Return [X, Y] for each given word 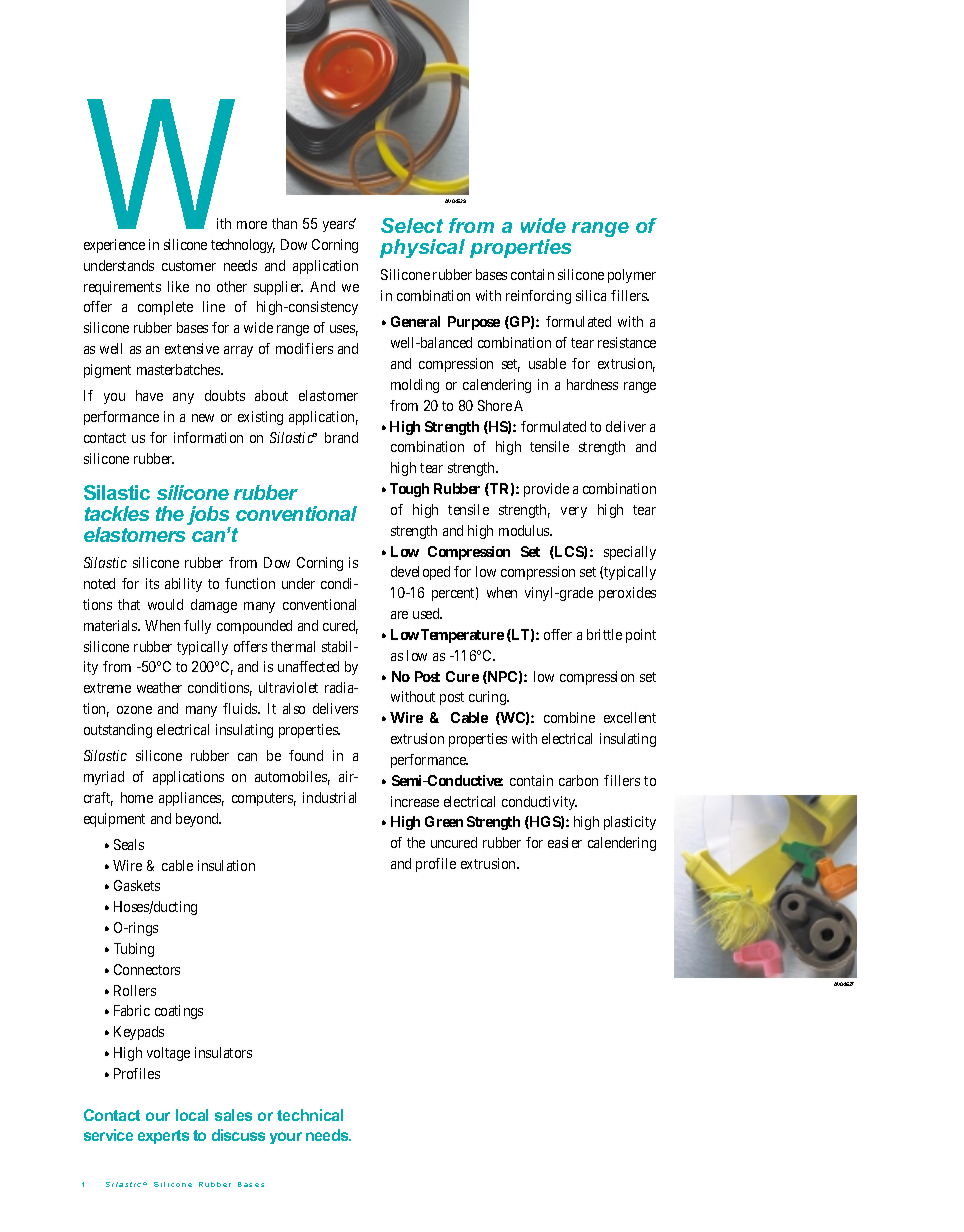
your [286, 1138]
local [192, 1115]
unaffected [308, 666]
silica [591, 295]
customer [189, 266]
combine [569, 717]
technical [310, 1115]
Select [412, 225]
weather [159, 687]
